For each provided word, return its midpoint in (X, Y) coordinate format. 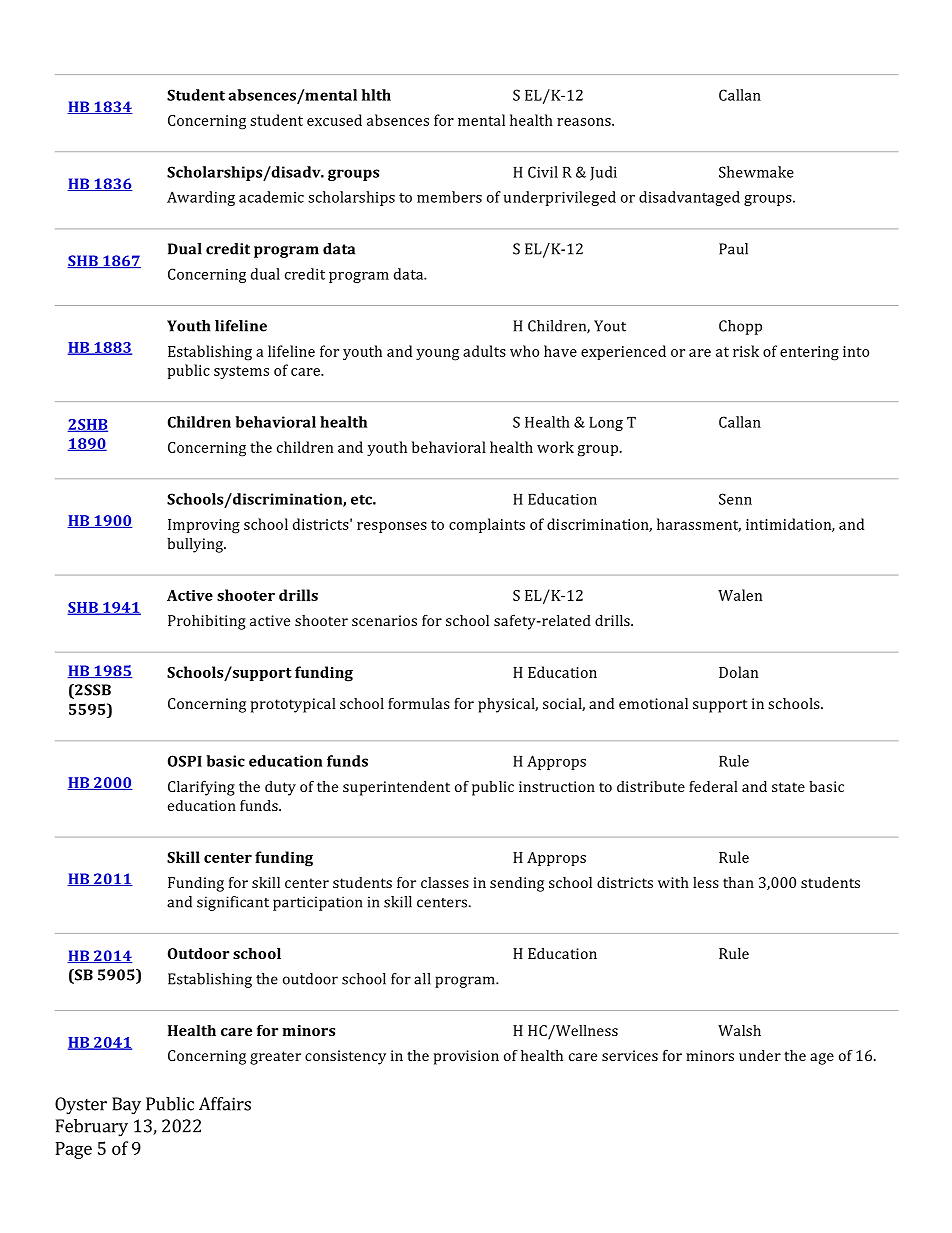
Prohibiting (207, 622)
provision (466, 1057)
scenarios (384, 620)
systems (241, 372)
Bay (126, 1106)
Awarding (201, 198)
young (437, 355)
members (449, 197)
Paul (733, 249)
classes (445, 882)
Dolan (738, 672)
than (738, 882)
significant (233, 903)
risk (746, 351)
